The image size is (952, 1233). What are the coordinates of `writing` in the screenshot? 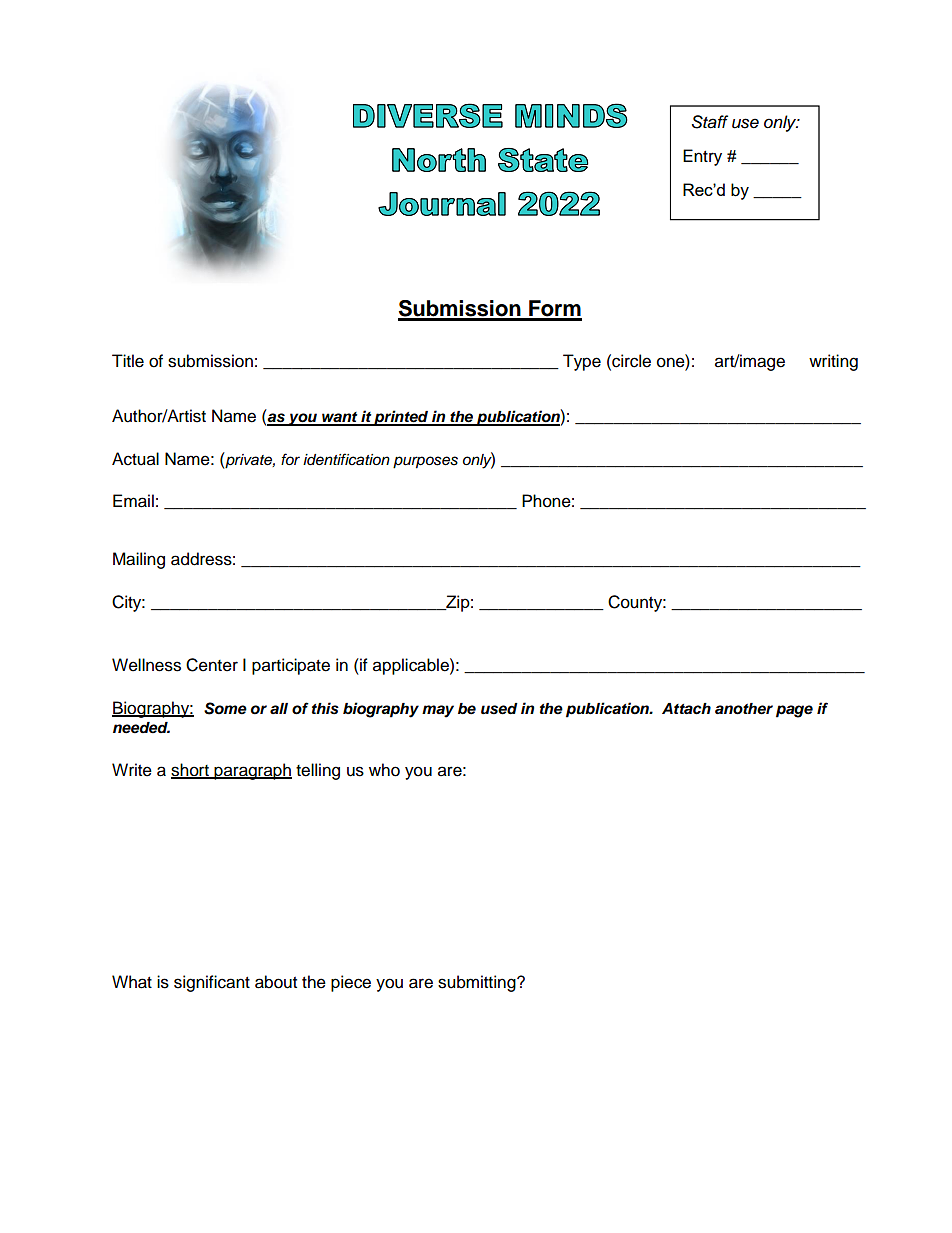 It's located at (833, 362).
